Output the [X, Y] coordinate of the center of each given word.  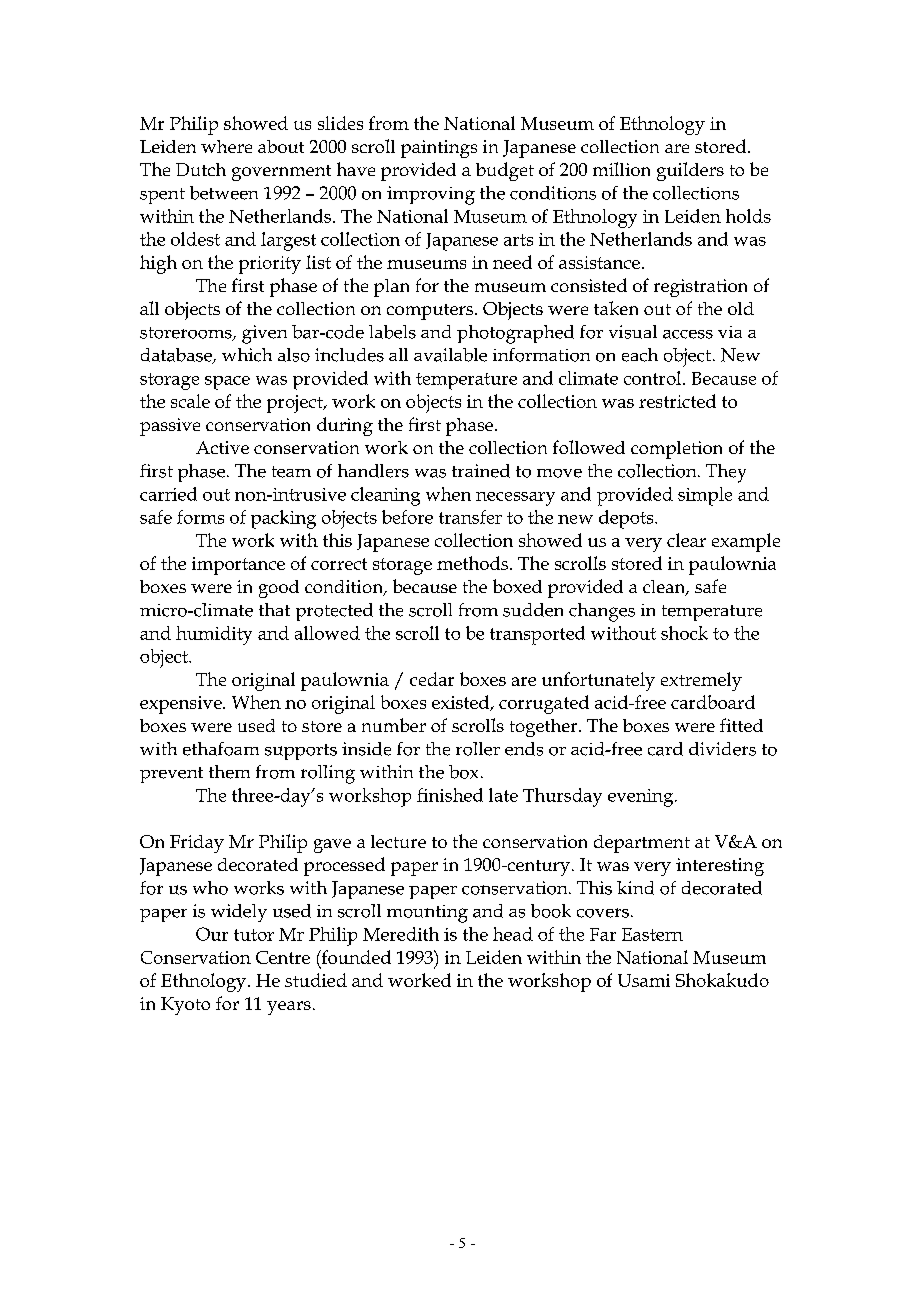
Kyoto [185, 1006]
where [226, 146]
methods [474, 563]
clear [686, 540]
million [621, 169]
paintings [439, 149]
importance [238, 566]
